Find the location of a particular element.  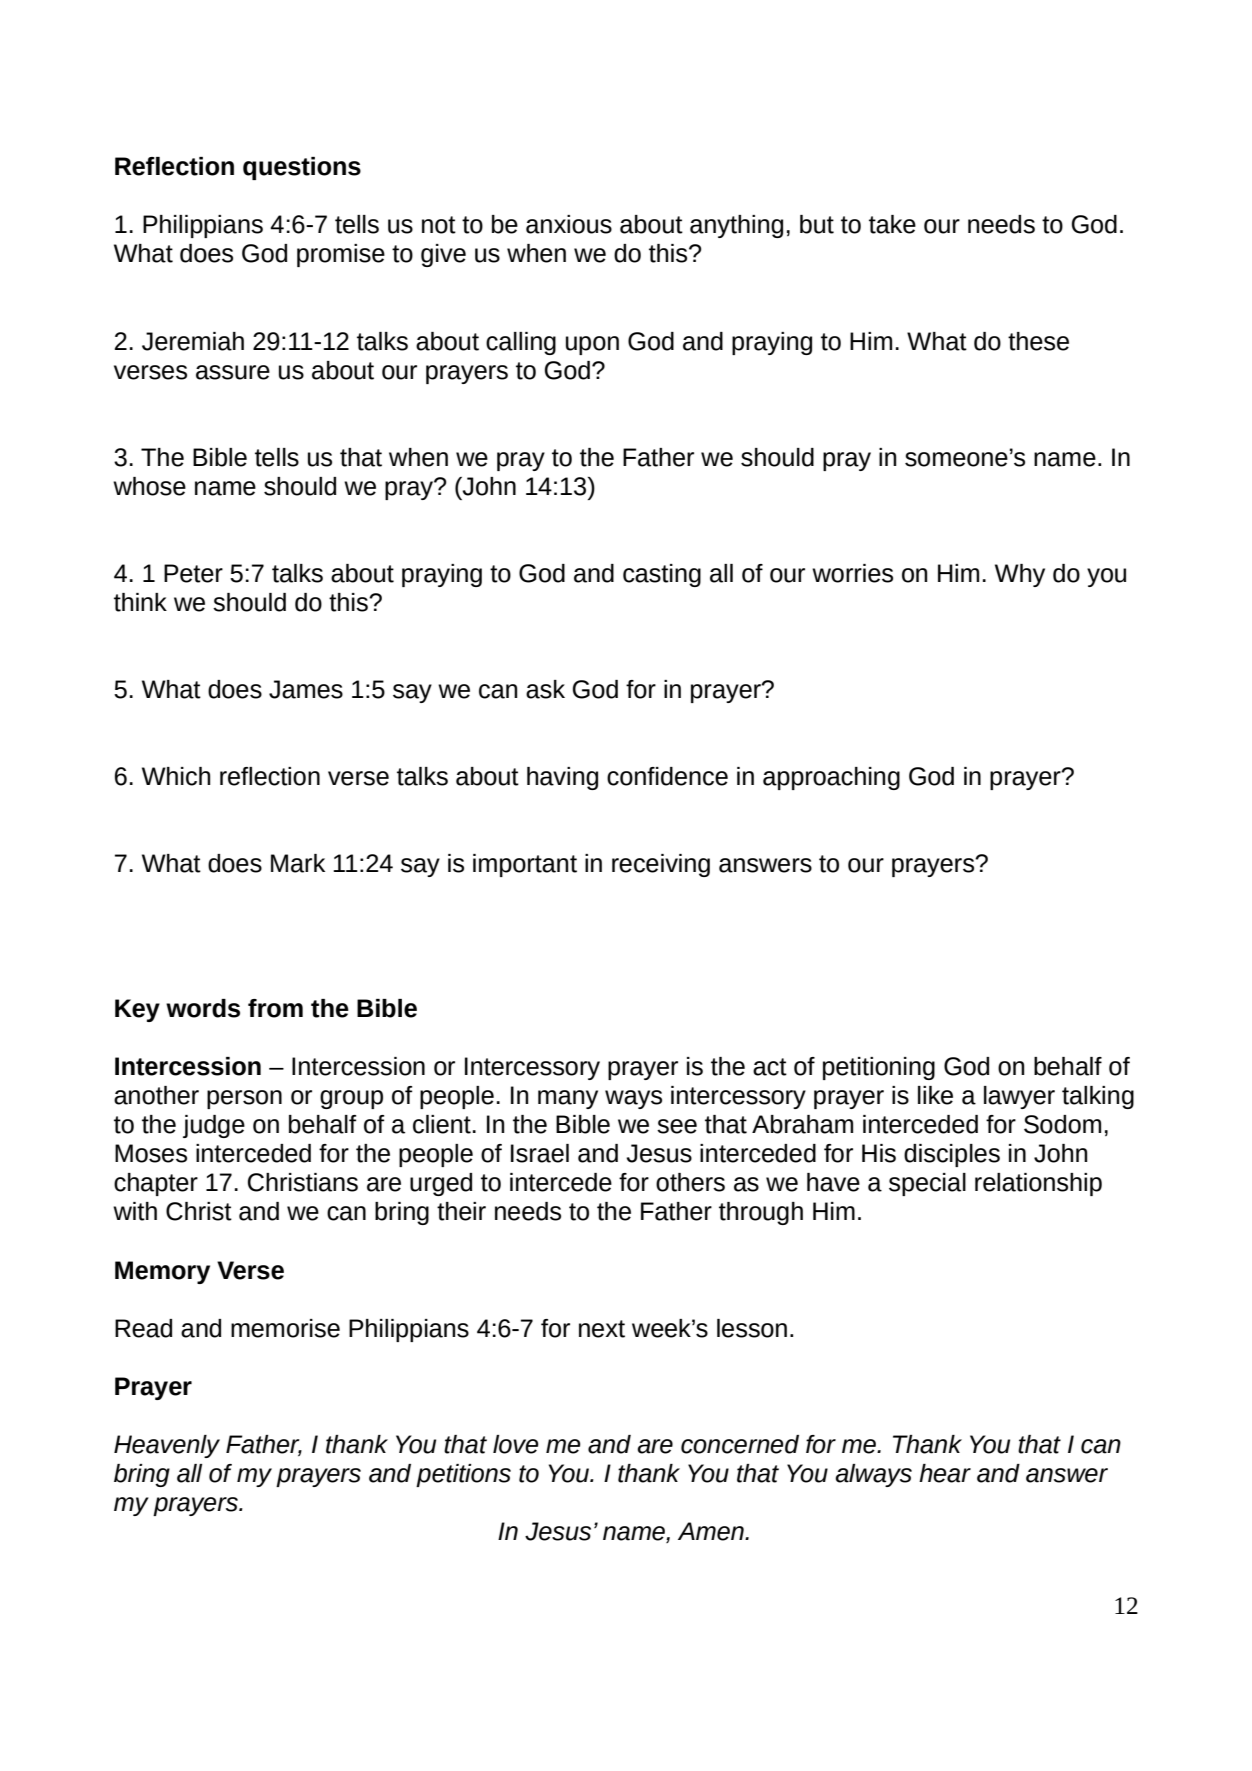

person is located at coordinates (244, 1099).
